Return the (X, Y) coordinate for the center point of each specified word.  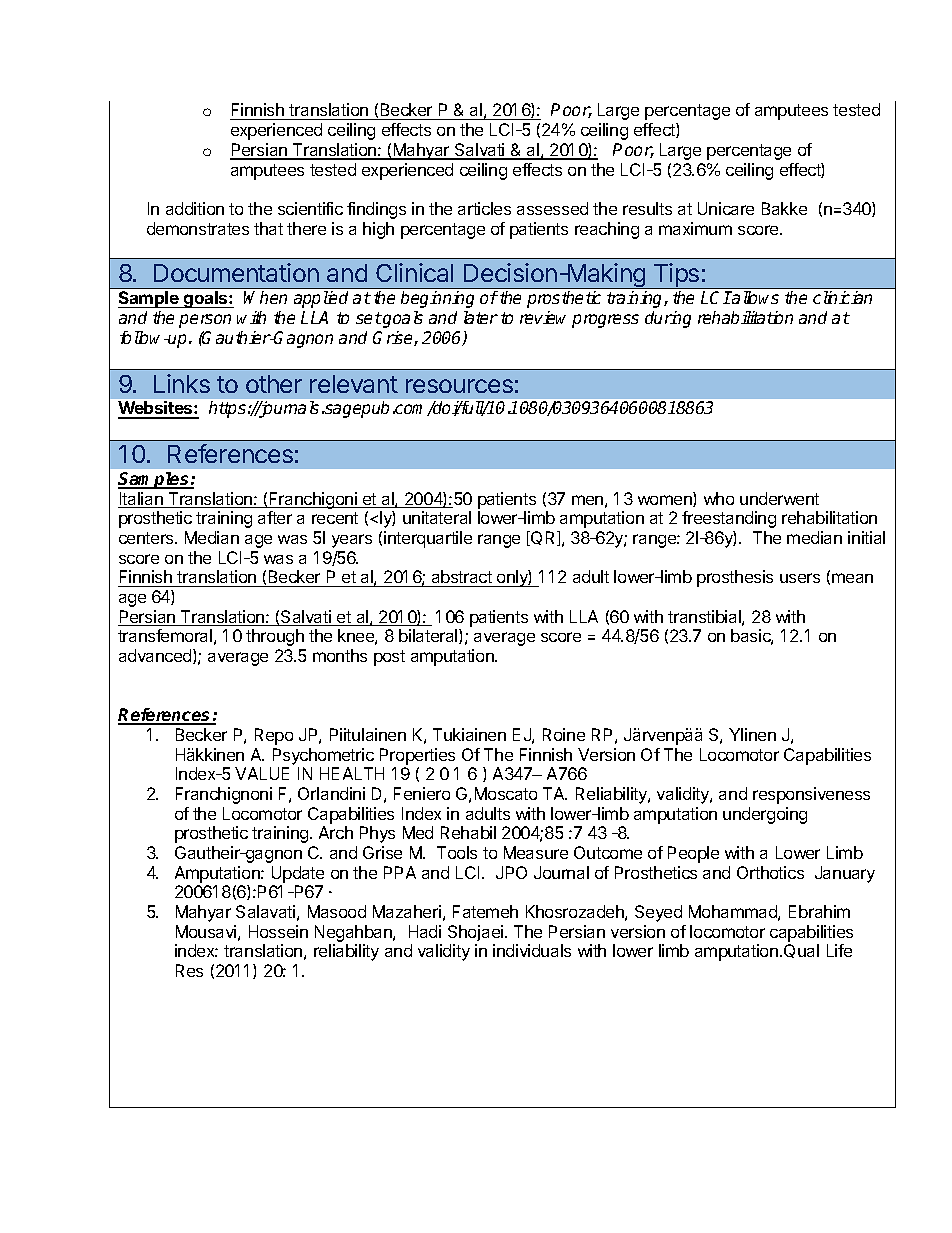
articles (484, 208)
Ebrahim (819, 911)
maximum (695, 228)
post (389, 658)
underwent (779, 498)
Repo (274, 736)
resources (459, 386)
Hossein (278, 931)
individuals (532, 950)
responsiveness (811, 795)
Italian (141, 500)
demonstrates (198, 228)
